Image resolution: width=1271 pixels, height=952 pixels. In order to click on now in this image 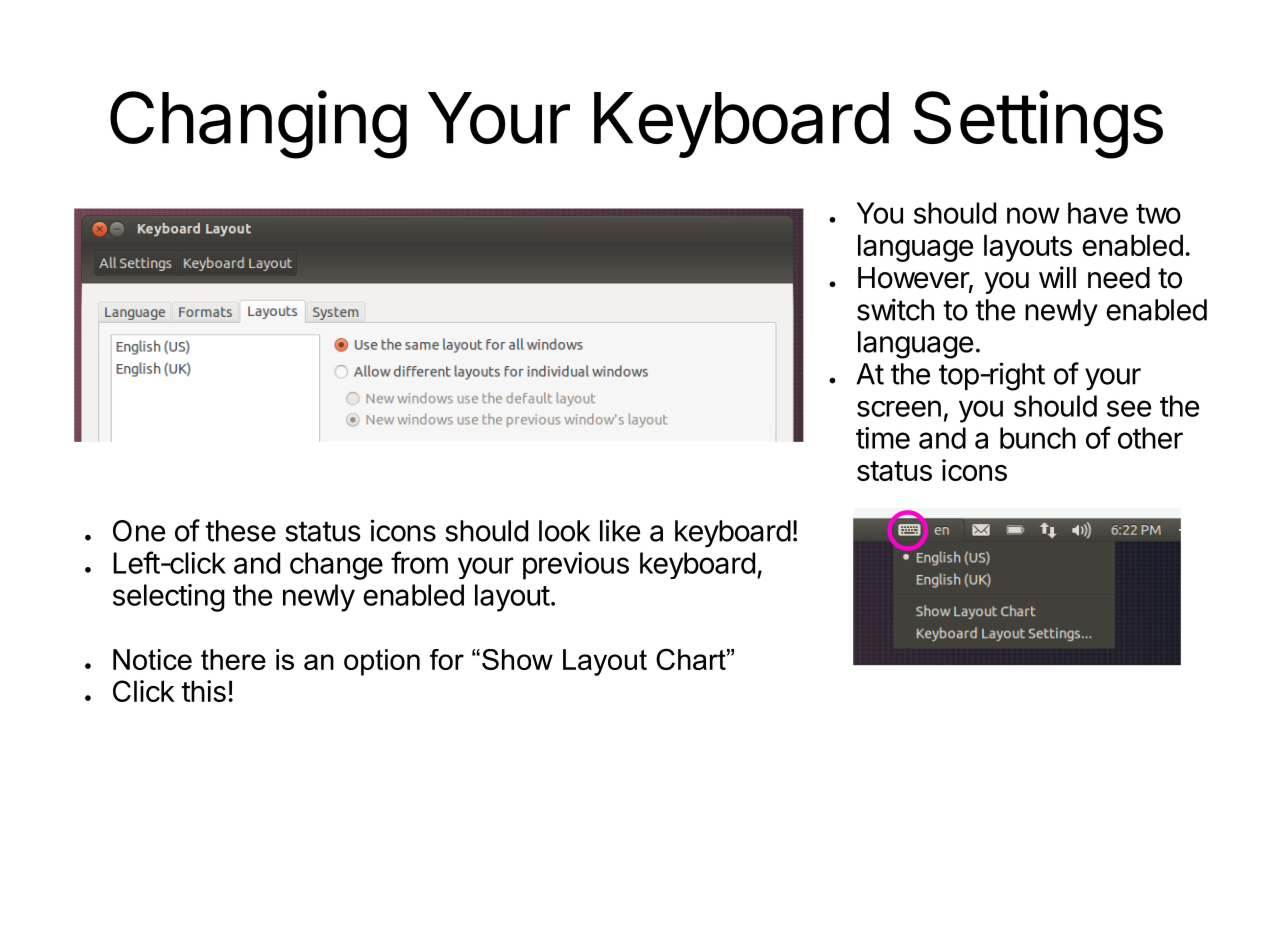, I will do `click(1033, 215)`.
